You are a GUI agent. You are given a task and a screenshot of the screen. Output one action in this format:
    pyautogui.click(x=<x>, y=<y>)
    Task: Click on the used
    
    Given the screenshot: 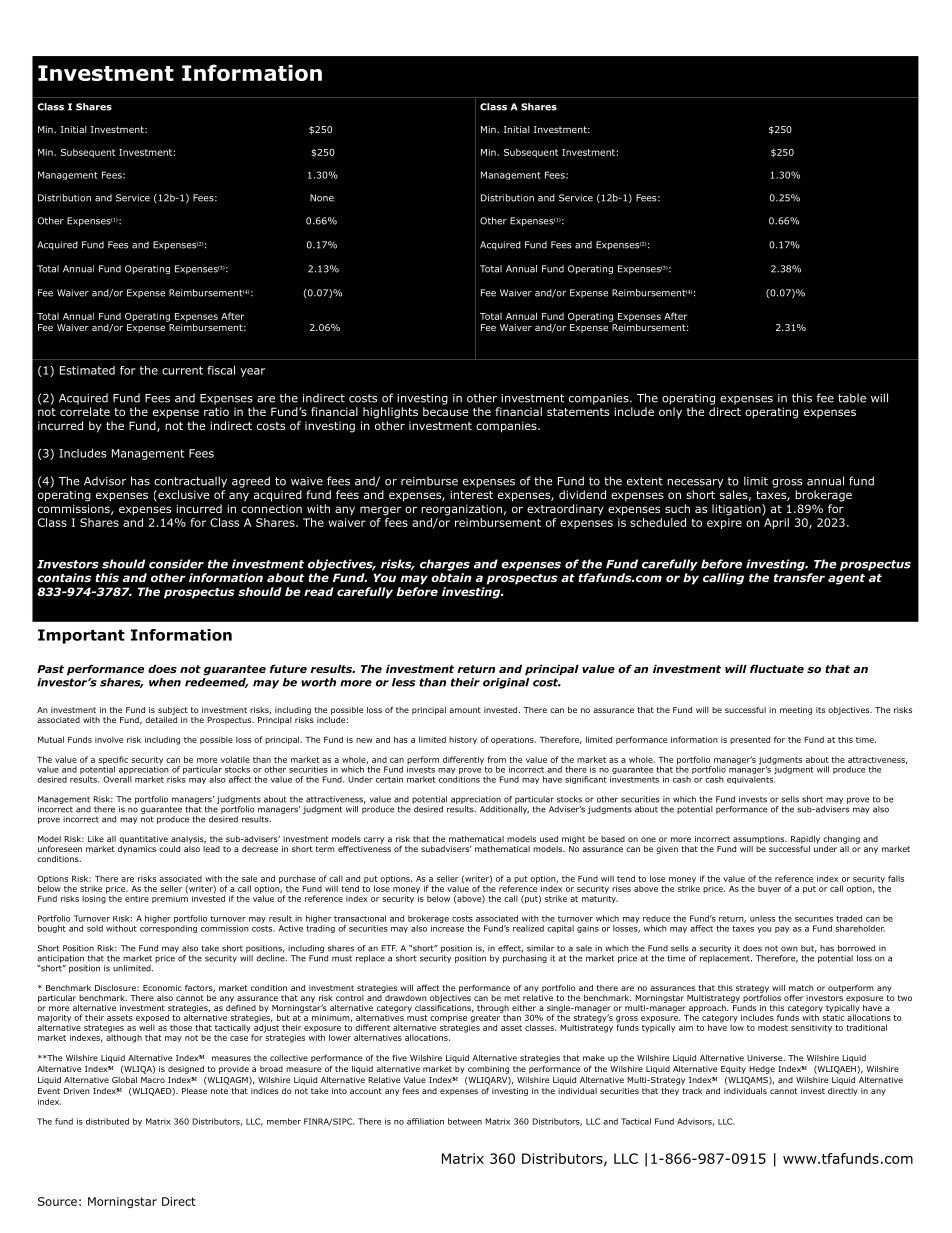 What is the action you would take?
    pyautogui.click(x=549, y=839)
